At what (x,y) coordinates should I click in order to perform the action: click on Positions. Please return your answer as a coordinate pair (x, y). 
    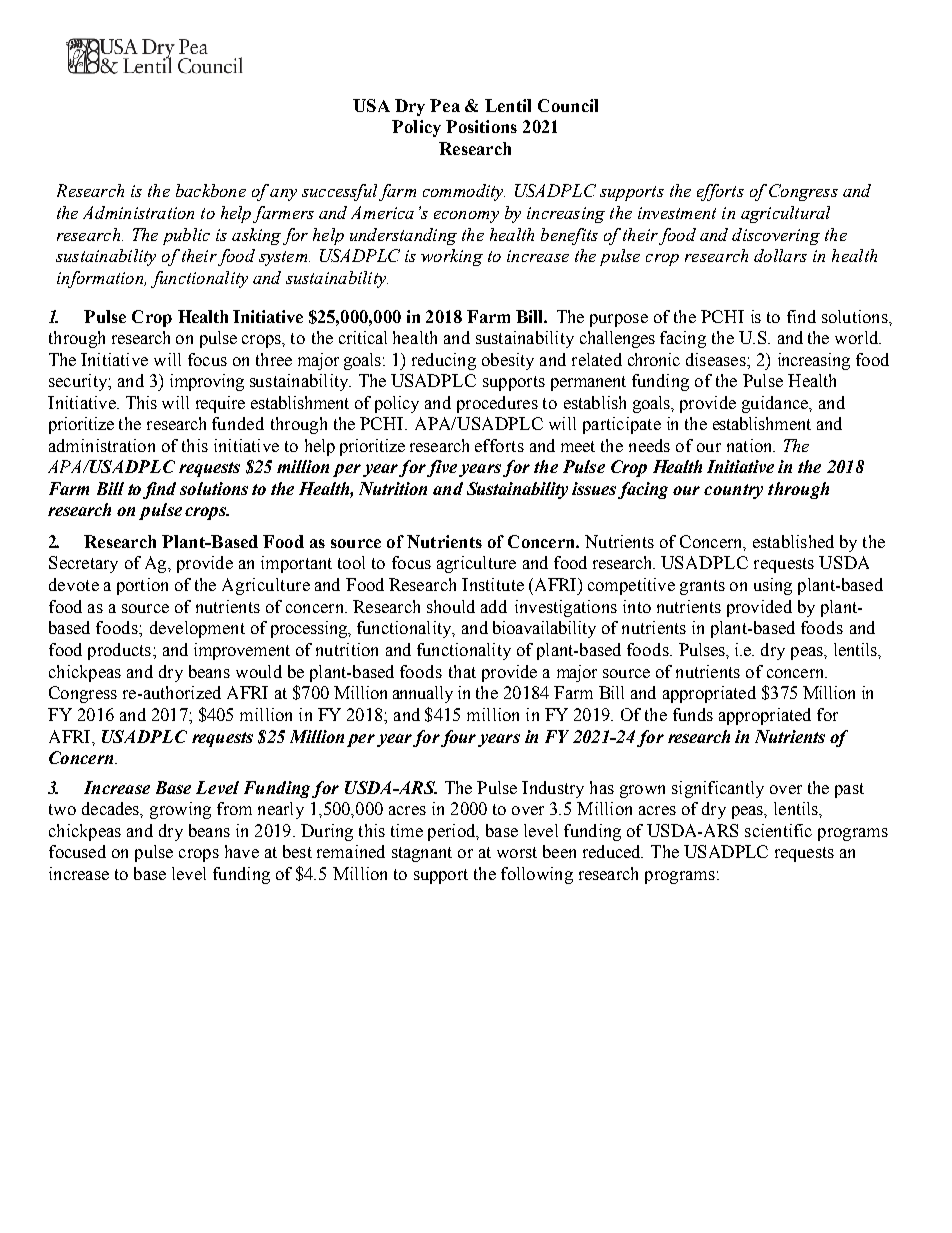
    Looking at the image, I should click on (481, 126).
